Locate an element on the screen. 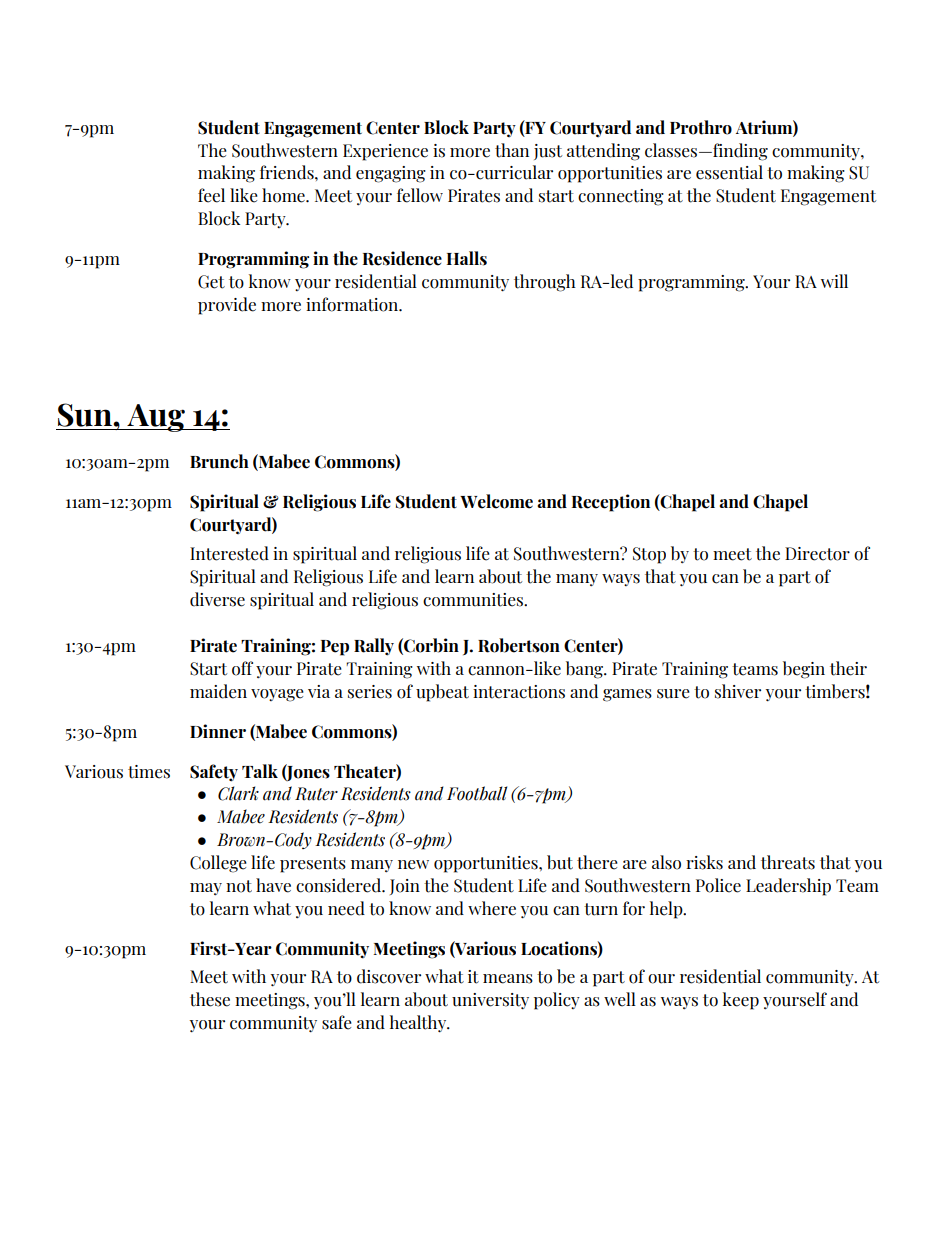  College is located at coordinates (218, 864).
